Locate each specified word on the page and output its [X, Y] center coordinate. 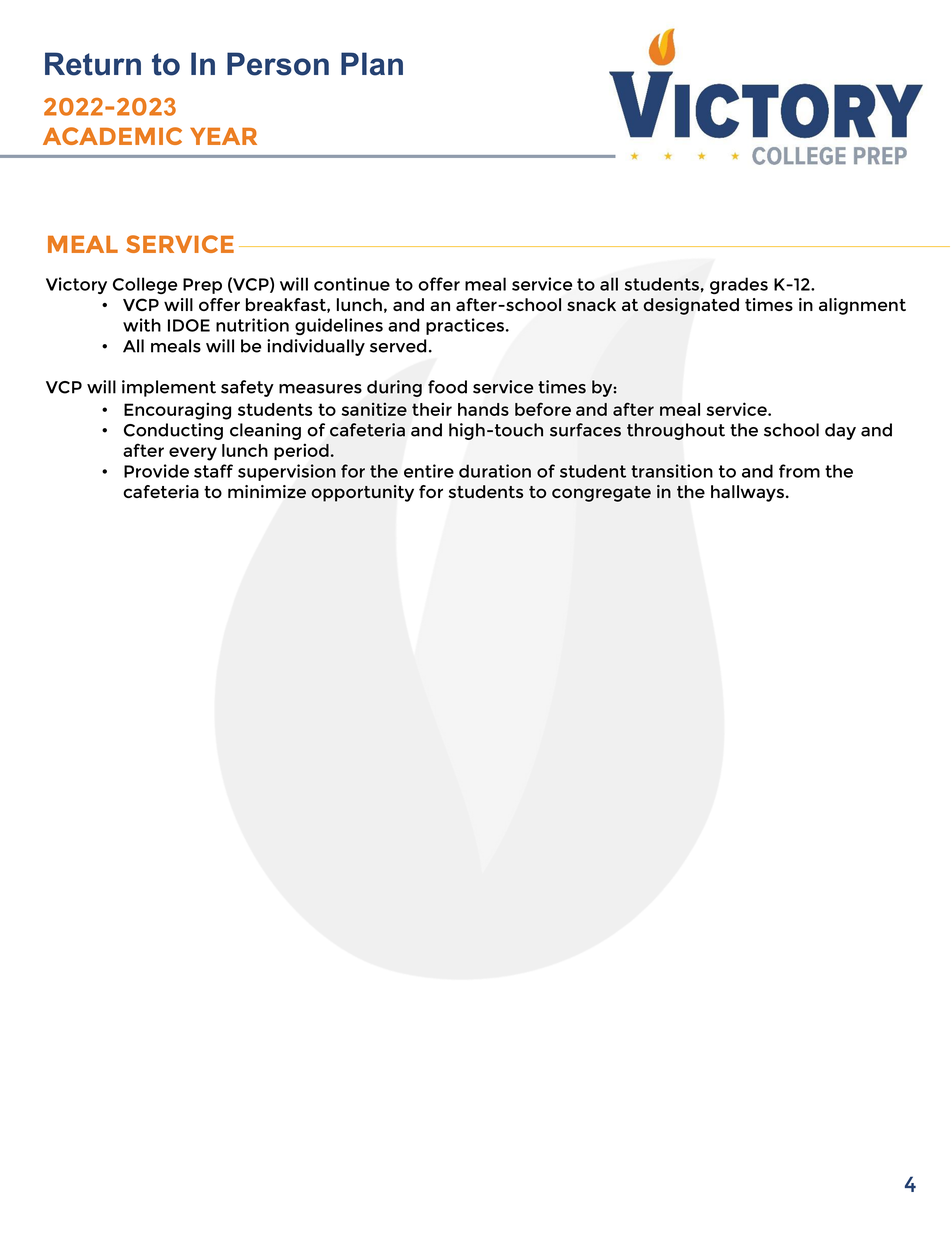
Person [278, 64]
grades [739, 285]
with [142, 325]
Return [93, 64]
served [398, 346]
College [145, 285]
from [799, 471]
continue [352, 284]
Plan [372, 64]
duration [495, 471]
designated [691, 306]
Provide [156, 471]
